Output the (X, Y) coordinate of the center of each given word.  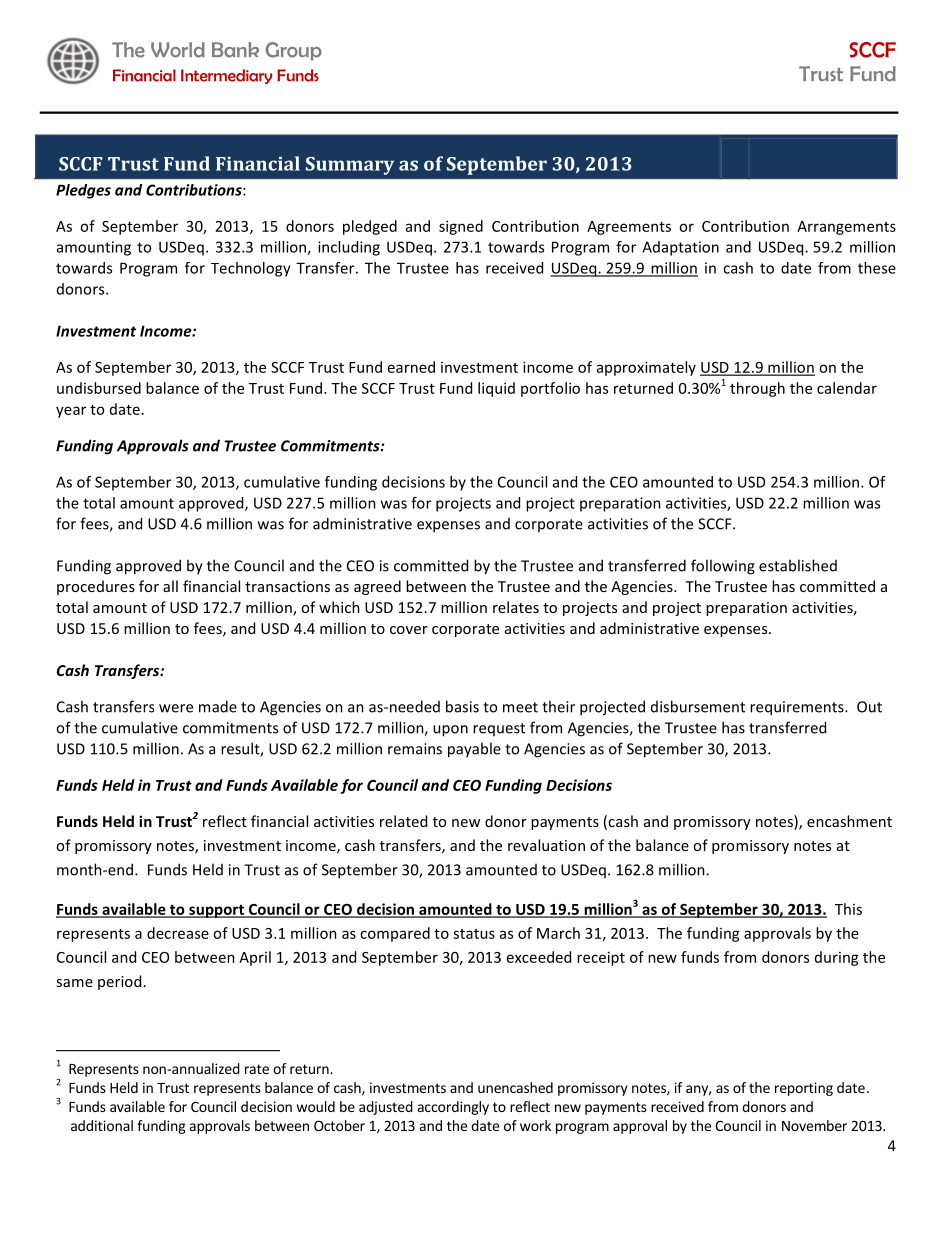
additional (102, 1125)
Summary (350, 166)
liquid (496, 389)
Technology (251, 269)
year (71, 412)
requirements (798, 708)
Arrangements (846, 228)
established (798, 565)
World (178, 50)
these (877, 268)
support (216, 911)
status (474, 934)
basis (462, 706)
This (848, 909)
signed (461, 227)
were (176, 708)
